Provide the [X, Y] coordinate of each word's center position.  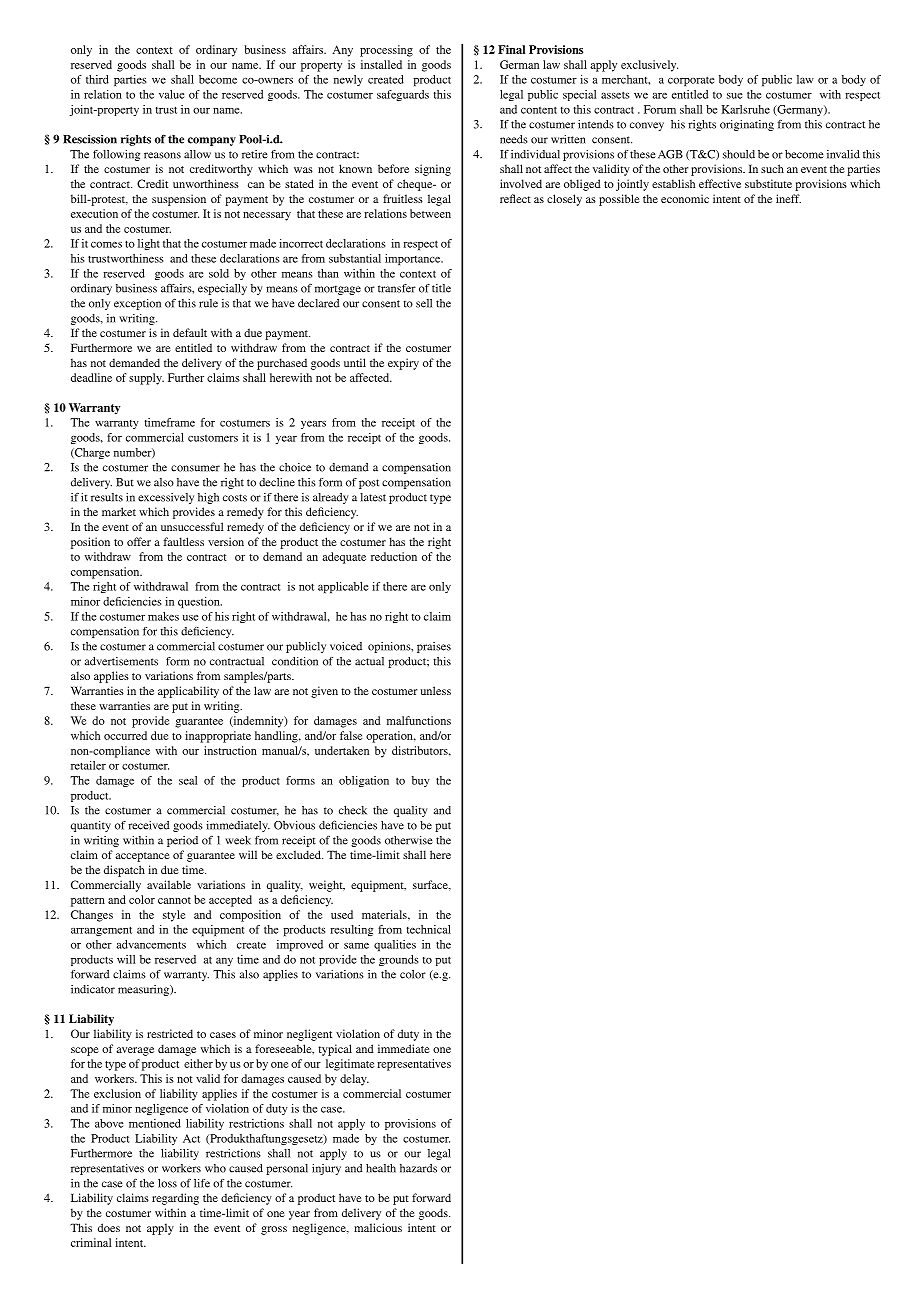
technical [429, 929]
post [369, 484]
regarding [175, 1199]
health [381, 1168]
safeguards [403, 95]
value [171, 94]
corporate [691, 81]
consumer [195, 468]
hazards [418, 1168]
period [182, 841]
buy [421, 781]
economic [685, 198]
